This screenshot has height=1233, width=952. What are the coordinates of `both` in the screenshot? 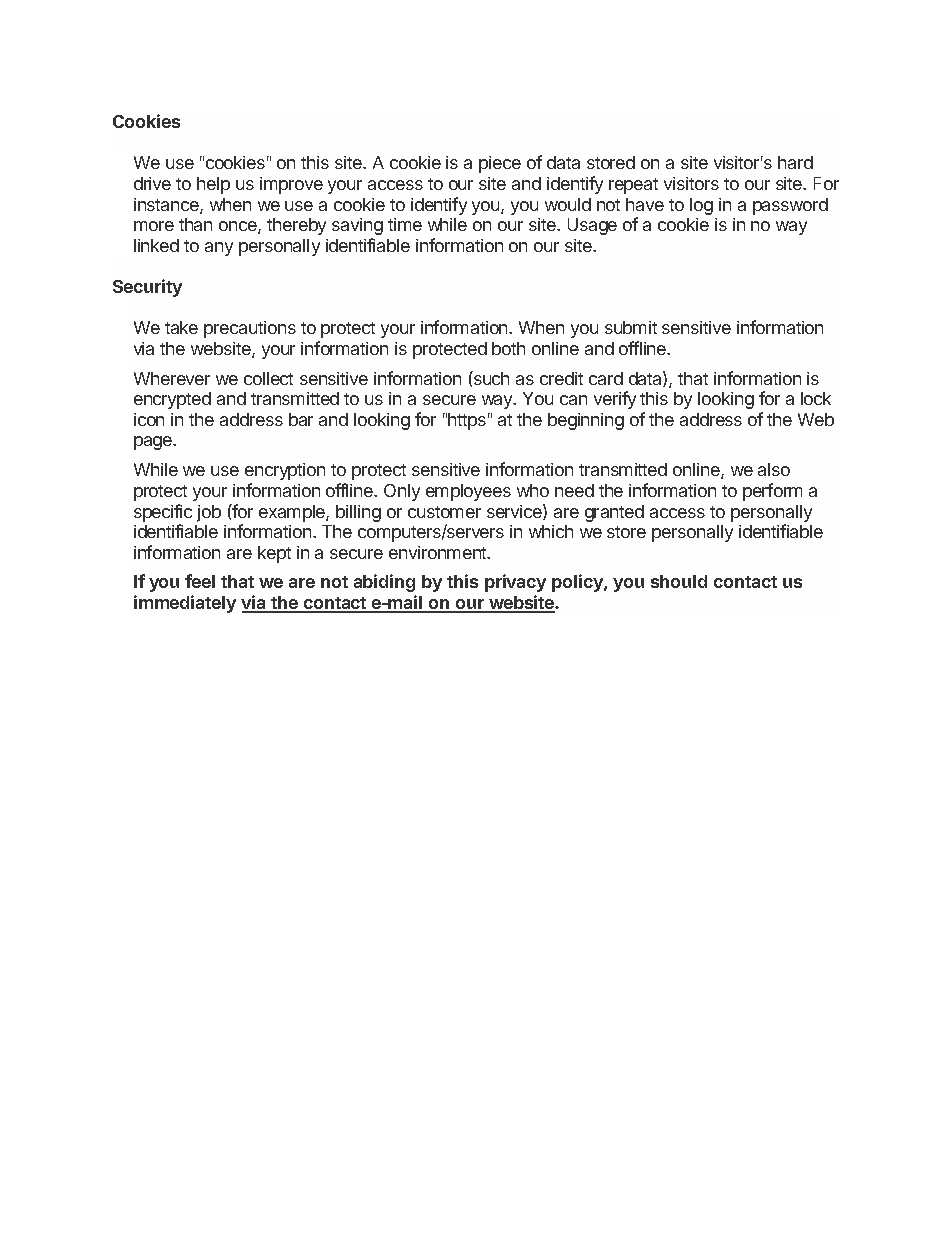 It's located at (508, 348).
